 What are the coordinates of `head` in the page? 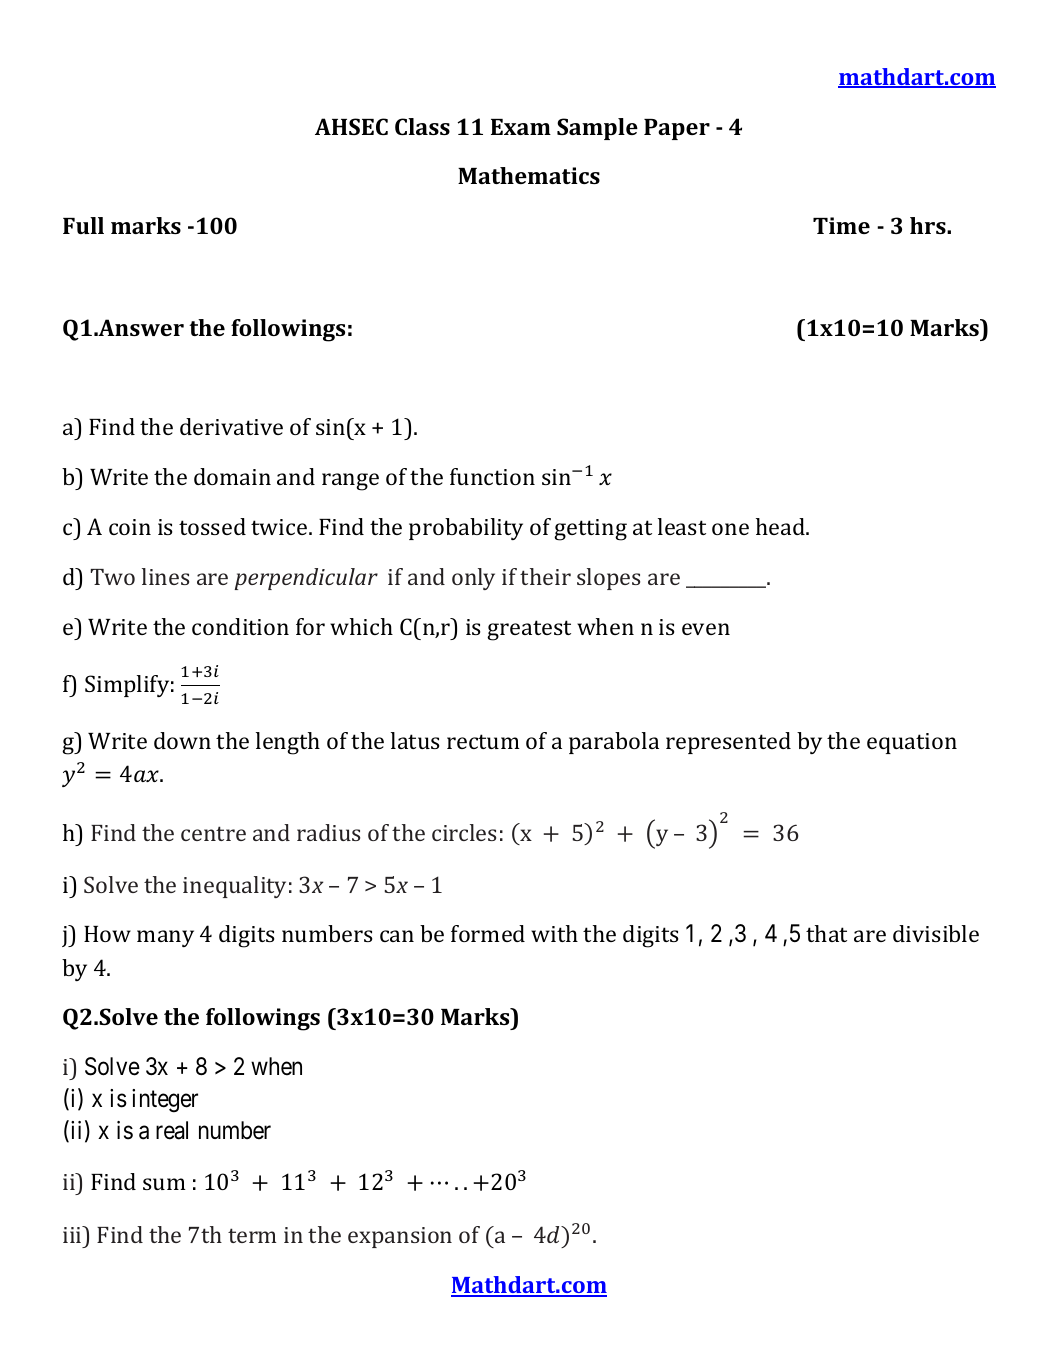 It's located at (781, 526).
